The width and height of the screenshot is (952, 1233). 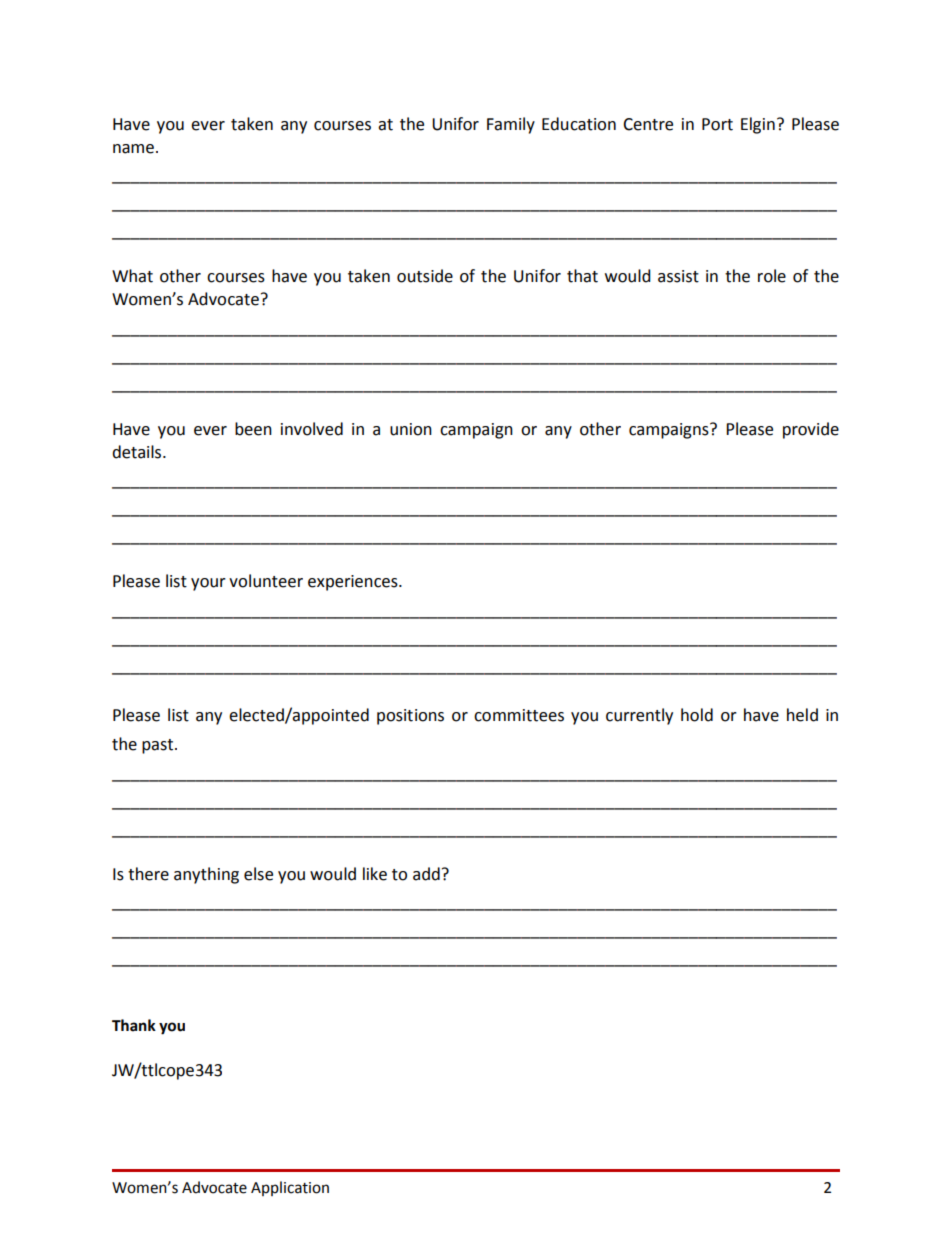 What do you see at coordinates (133, 149) in the screenshot?
I see `name` at bounding box center [133, 149].
